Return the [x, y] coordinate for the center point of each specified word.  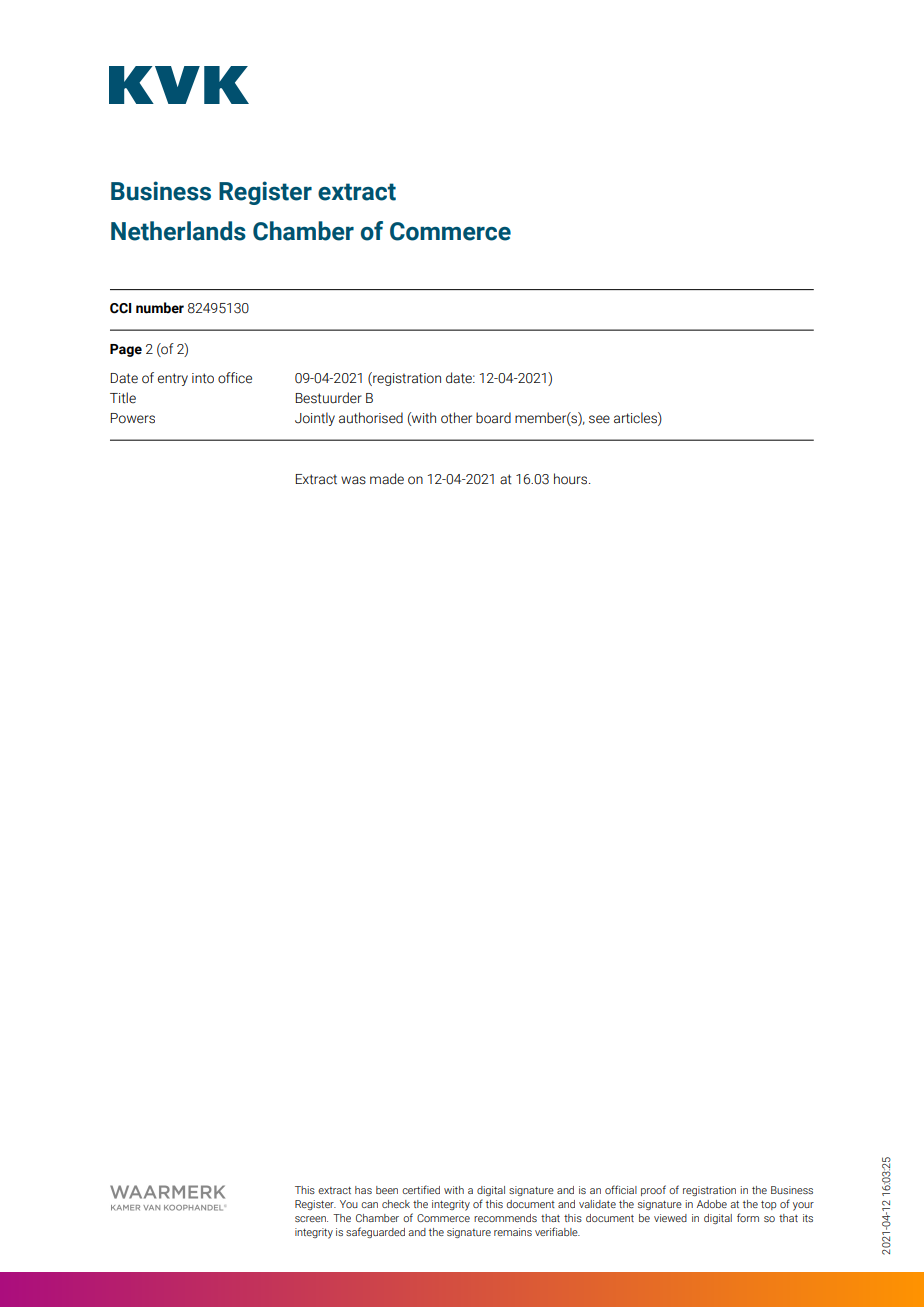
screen [311, 1219]
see [599, 419]
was [353, 480]
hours [572, 479]
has [363, 1190]
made [387, 478]
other [456, 418]
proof [653, 1190]
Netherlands [178, 231]
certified [421, 1189]
